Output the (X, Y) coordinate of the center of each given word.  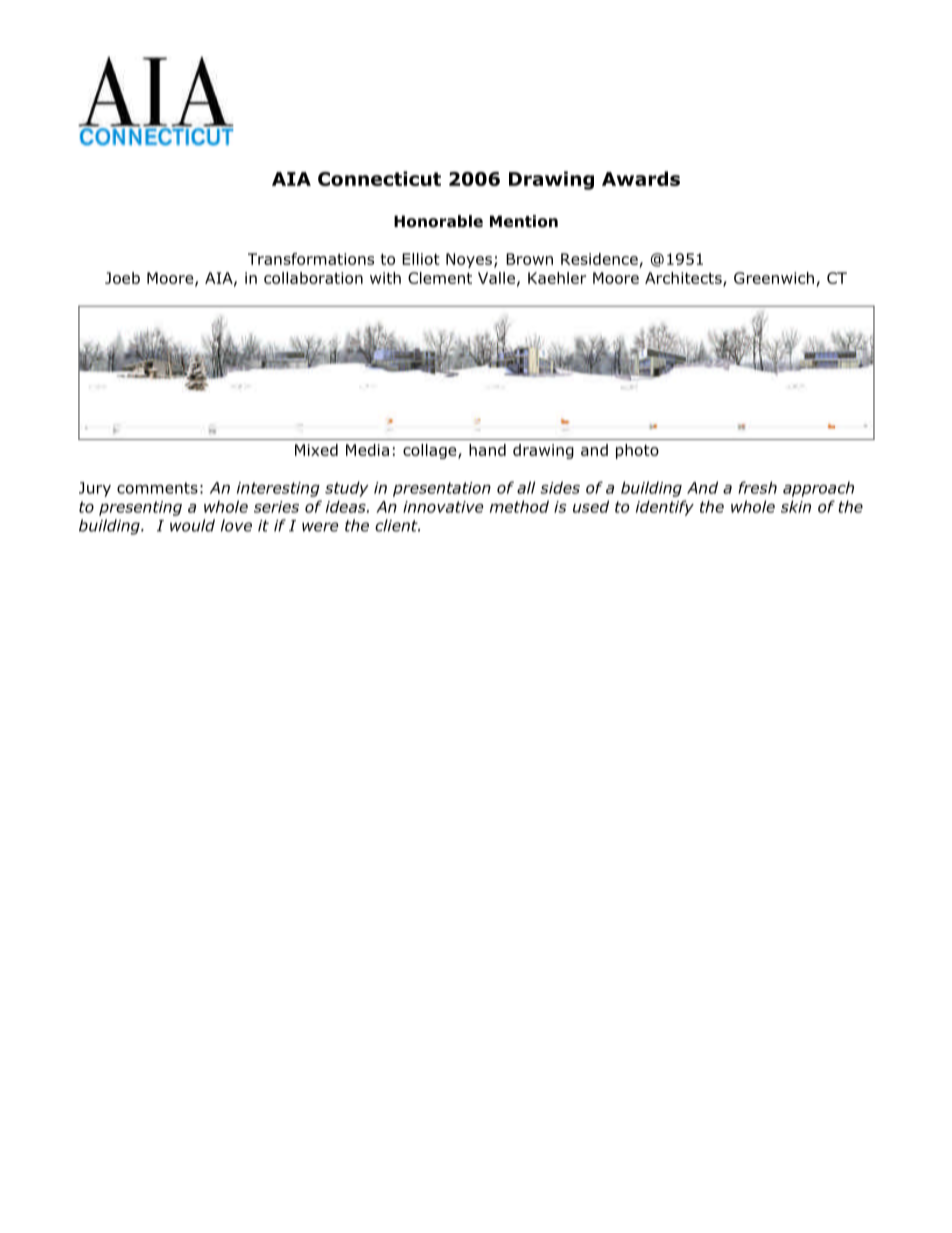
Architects (684, 279)
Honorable (438, 221)
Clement (440, 278)
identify (665, 508)
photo (637, 451)
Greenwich (774, 278)
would (192, 525)
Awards (641, 178)
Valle (496, 278)
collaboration (313, 278)
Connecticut (379, 178)
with (385, 278)
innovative (443, 507)
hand (487, 450)
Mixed (316, 450)
